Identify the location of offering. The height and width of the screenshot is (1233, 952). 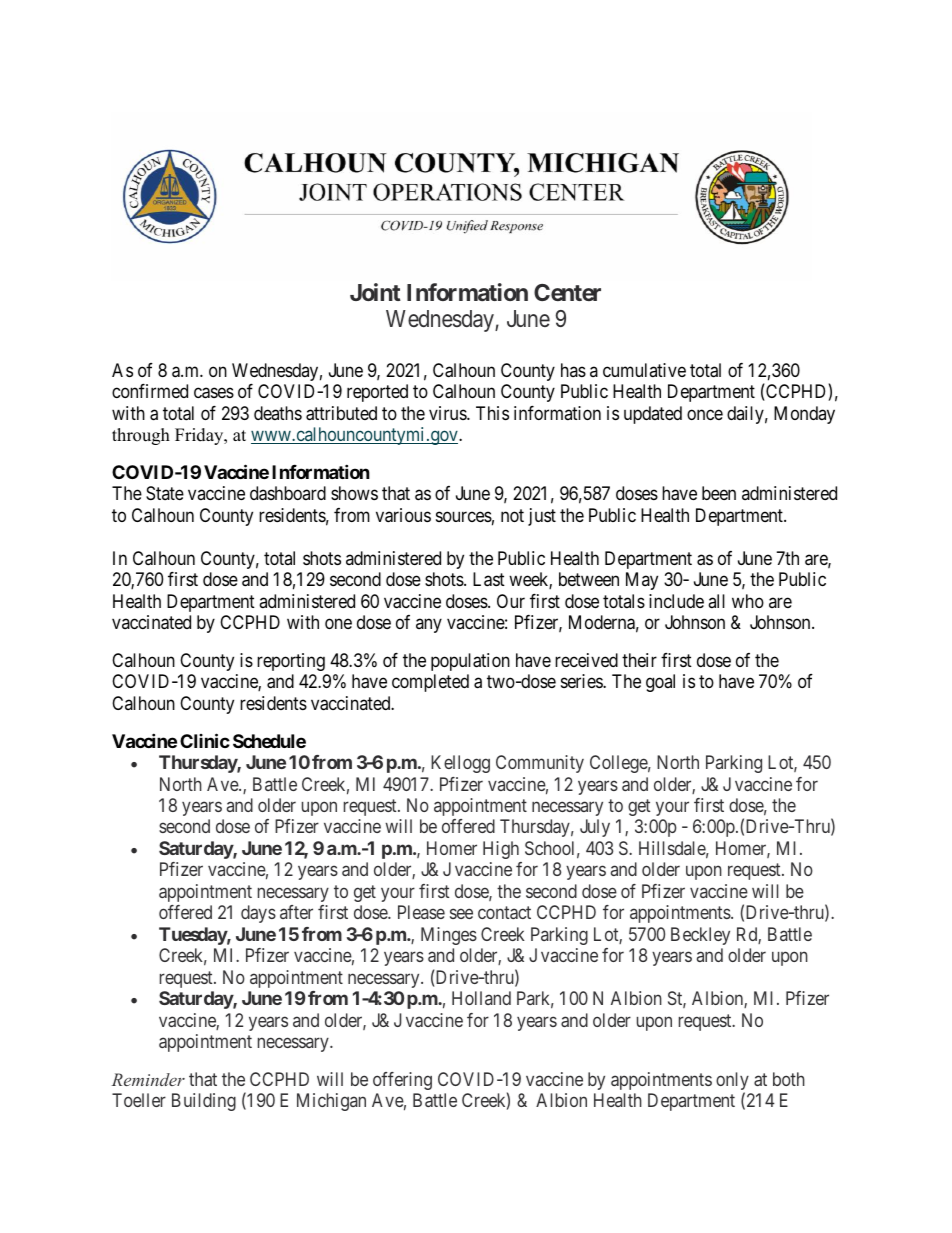
(402, 1081).
